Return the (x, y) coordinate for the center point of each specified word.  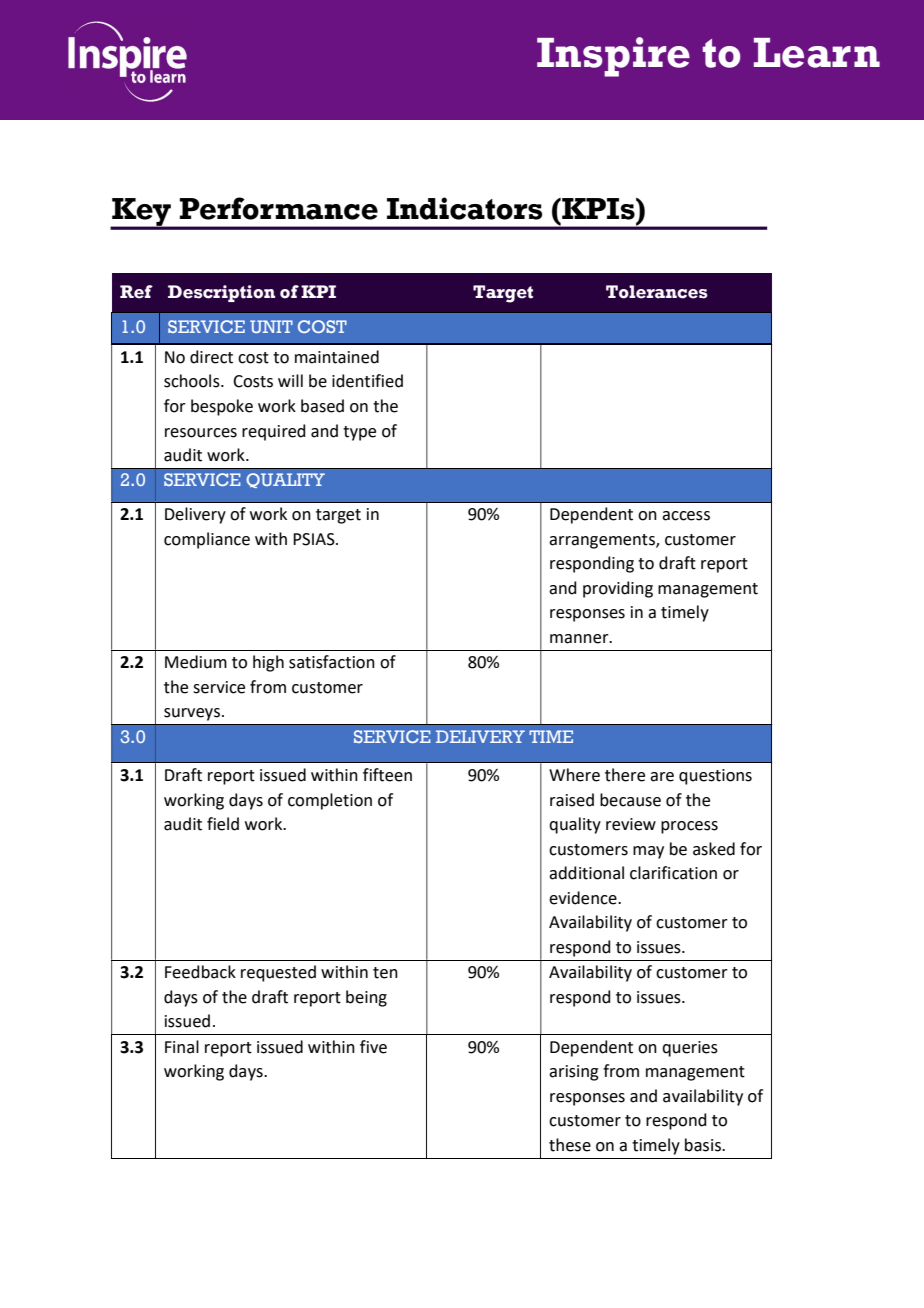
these (570, 1145)
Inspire (613, 57)
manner (580, 639)
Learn (817, 53)
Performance (278, 208)
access (686, 516)
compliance (207, 540)
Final (182, 1047)
